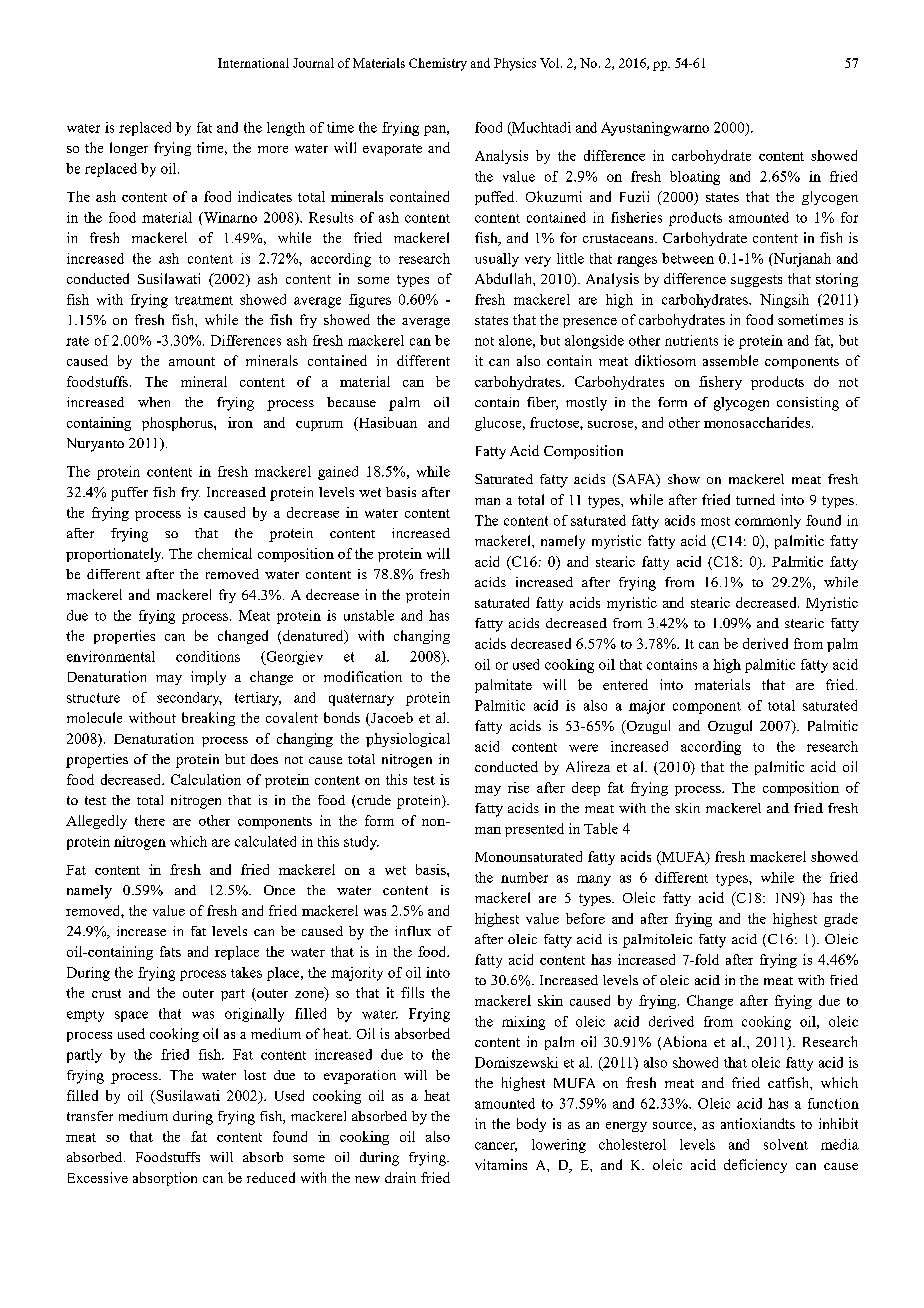 The height and width of the screenshot is (1308, 924). Describe the element at coordinates (363, 676) in the screenshot. I see `modification` at that location.
